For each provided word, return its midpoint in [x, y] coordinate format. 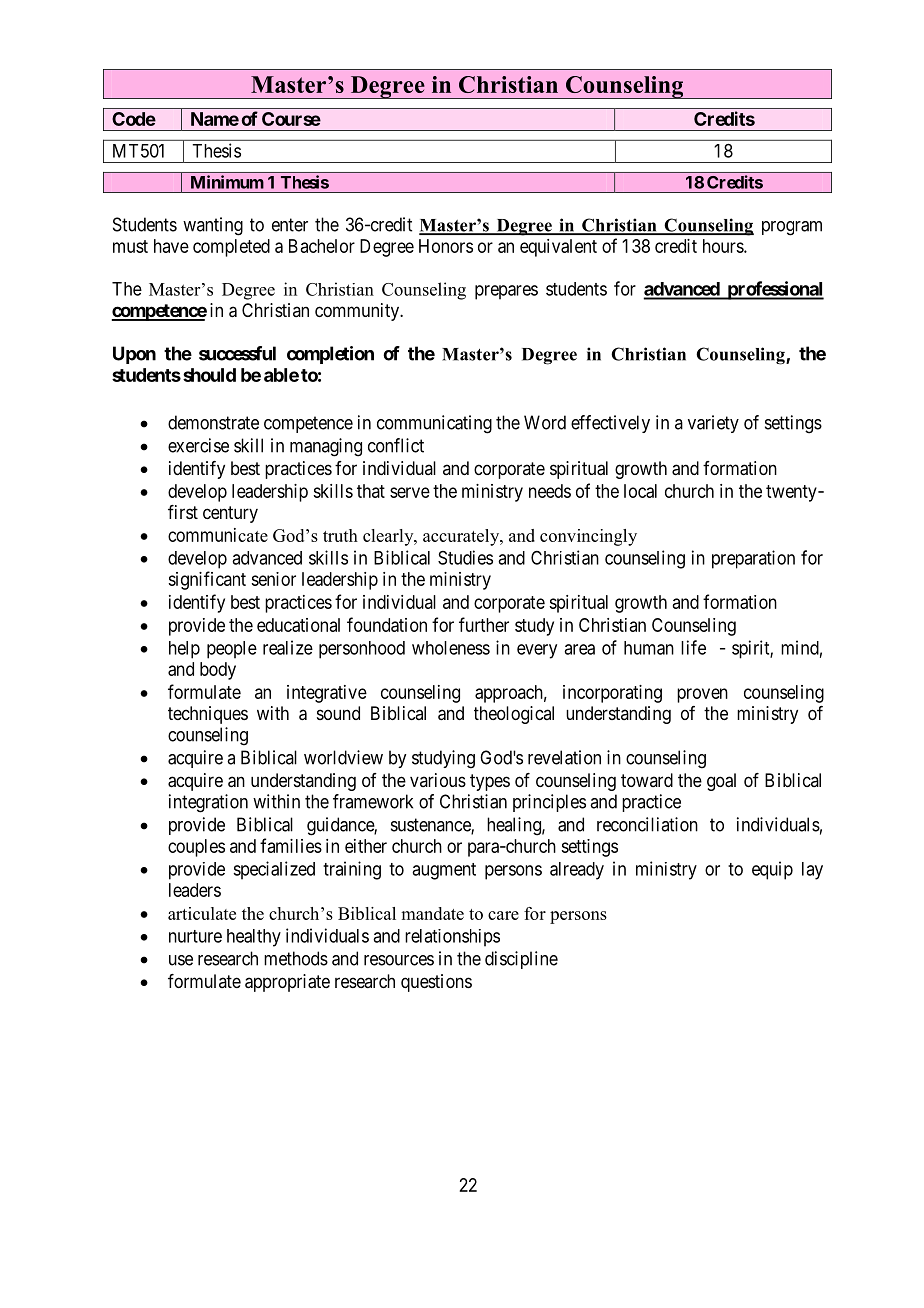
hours [724, 246]
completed [231, 248]
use [181, 960]
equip [772, 870]
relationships [452, 938]
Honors [446, 246]
